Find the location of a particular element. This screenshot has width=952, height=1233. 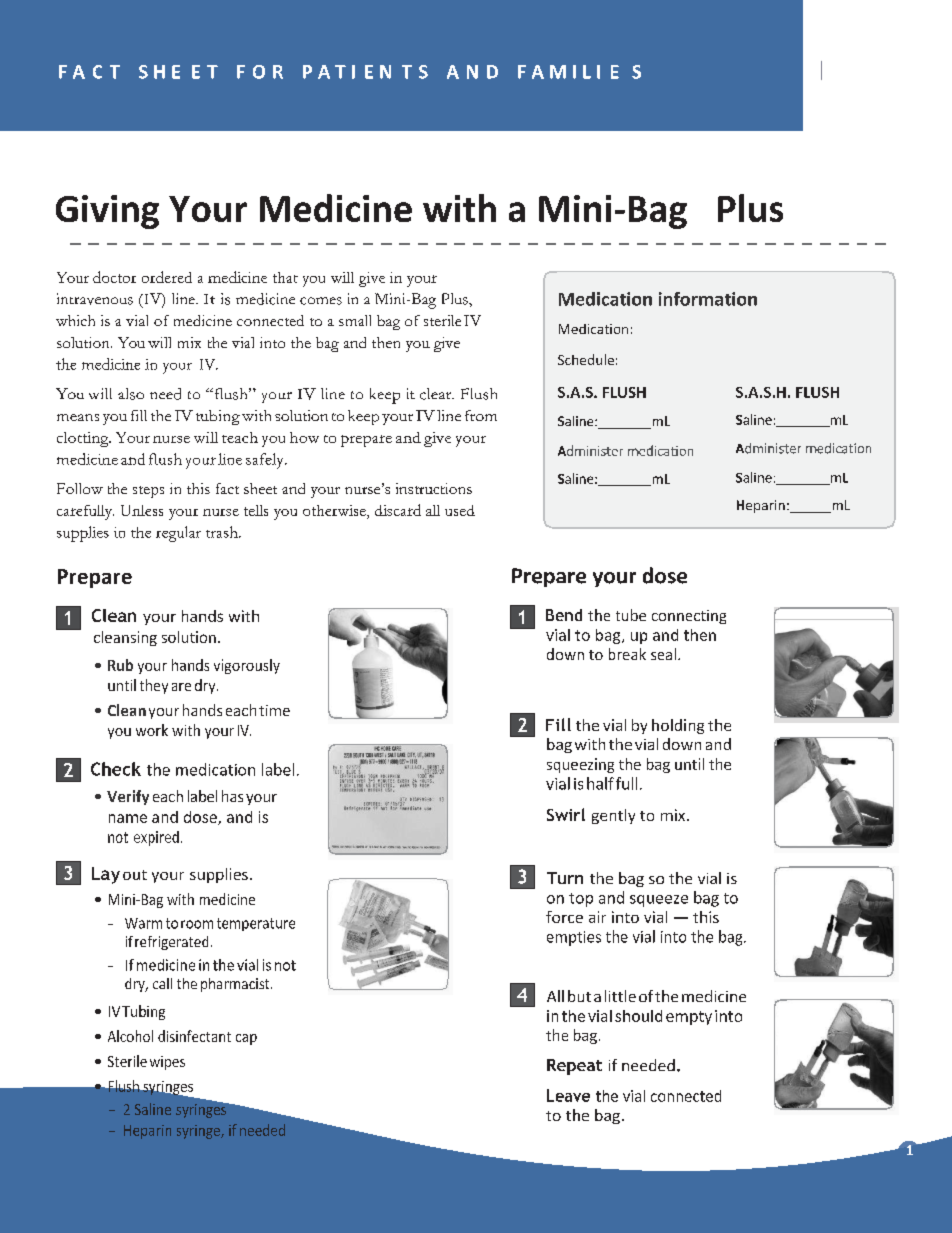

holding is located at coordinates (678, 726).
